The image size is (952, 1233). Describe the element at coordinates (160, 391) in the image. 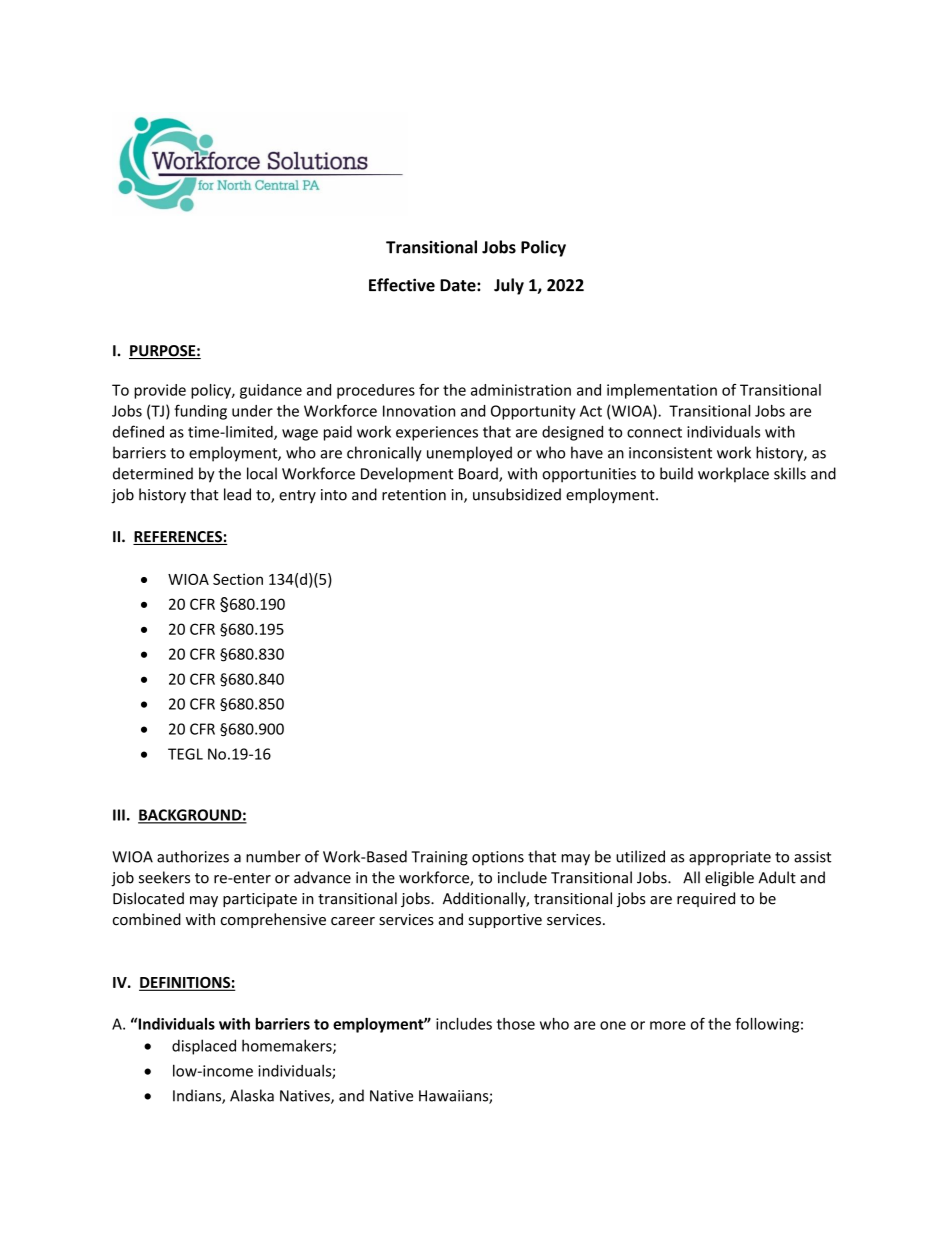

I see `provide` at that location.
